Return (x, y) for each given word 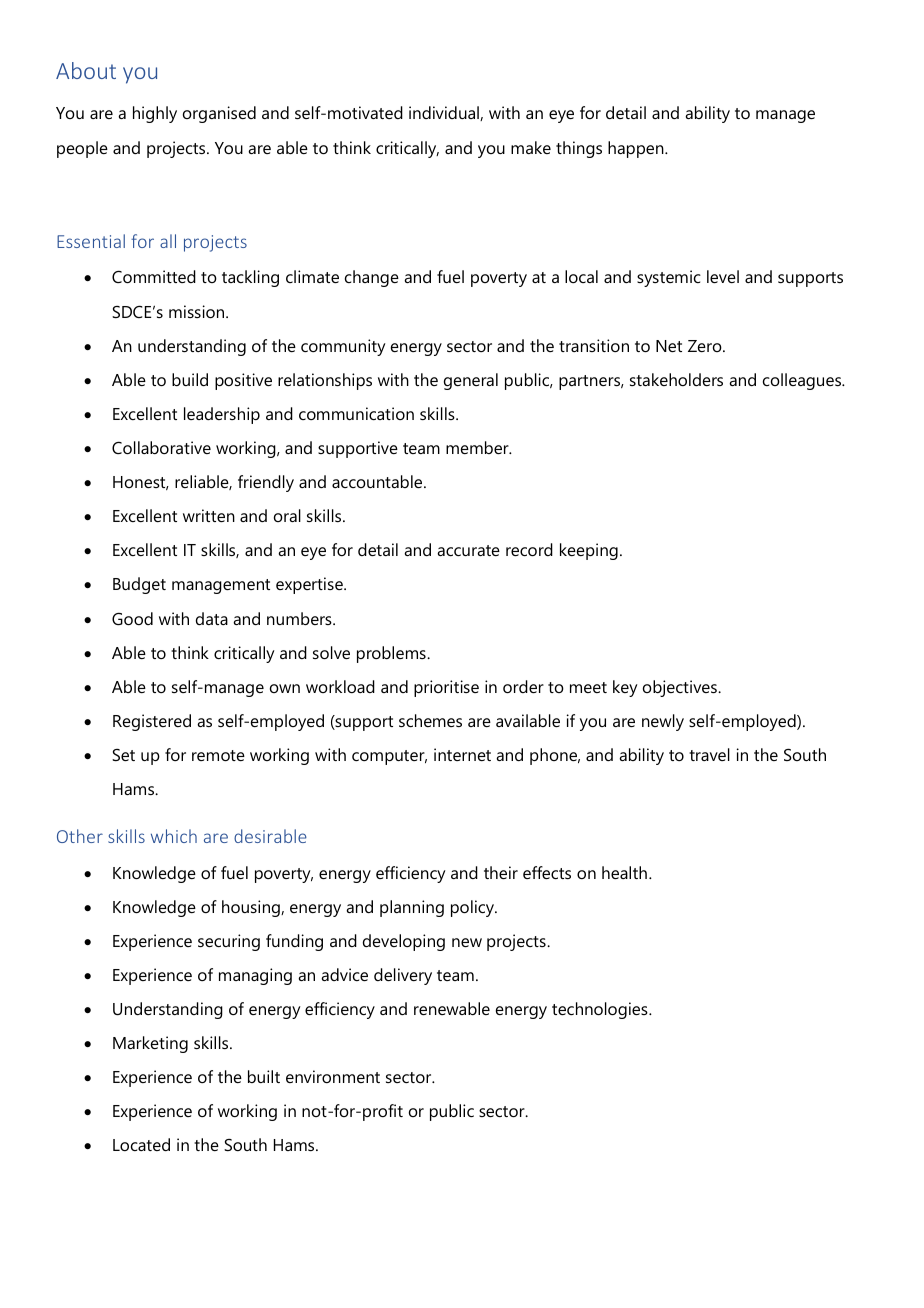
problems (392, 654)
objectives (681, 688)
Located (141, 1144)
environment (333, 1076)
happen (637, 149)
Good (132, 618)
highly (155, 114)
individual (445, 113)
